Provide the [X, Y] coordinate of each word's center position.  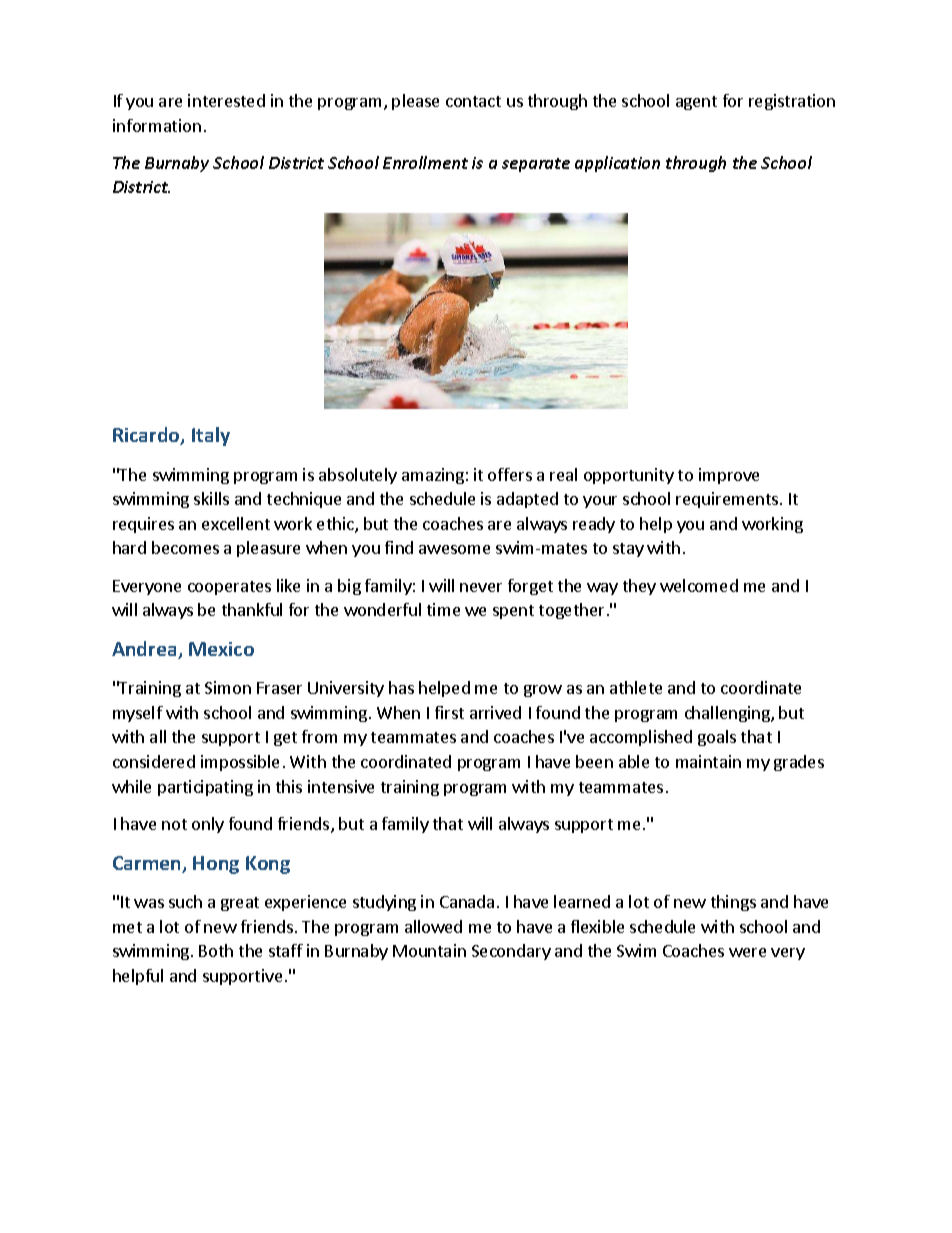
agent [696, 103]
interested [226, 100]
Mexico [221, 649]
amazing [433, 476]
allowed [433, 926]
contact [473, 101]
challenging [728, 714]
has [401, 687]
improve [729, 476]
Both [216, 950]
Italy [211, 436]
